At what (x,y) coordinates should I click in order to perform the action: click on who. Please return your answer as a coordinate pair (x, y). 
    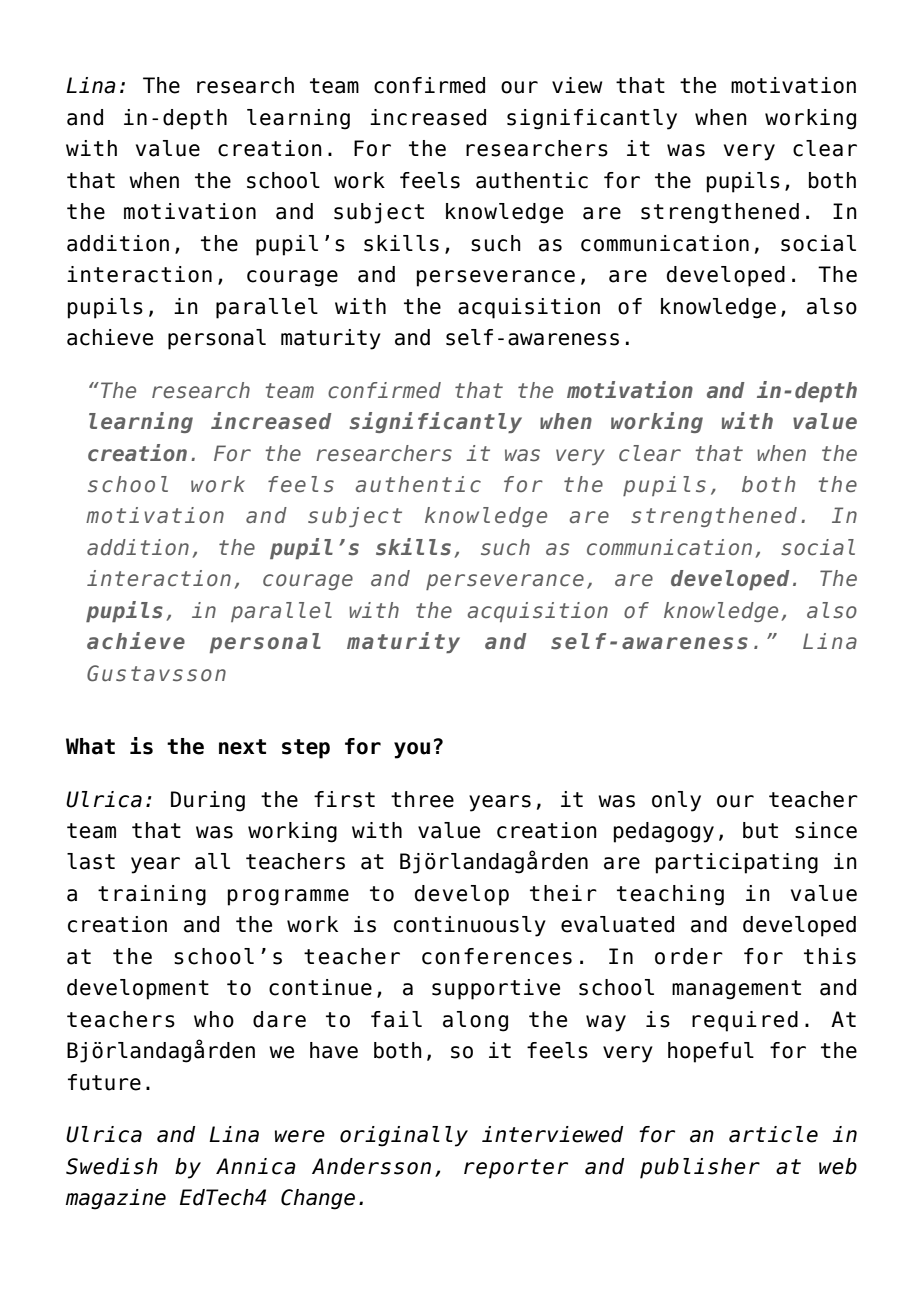
    Looking at the image, I should click on (214, 1019).
